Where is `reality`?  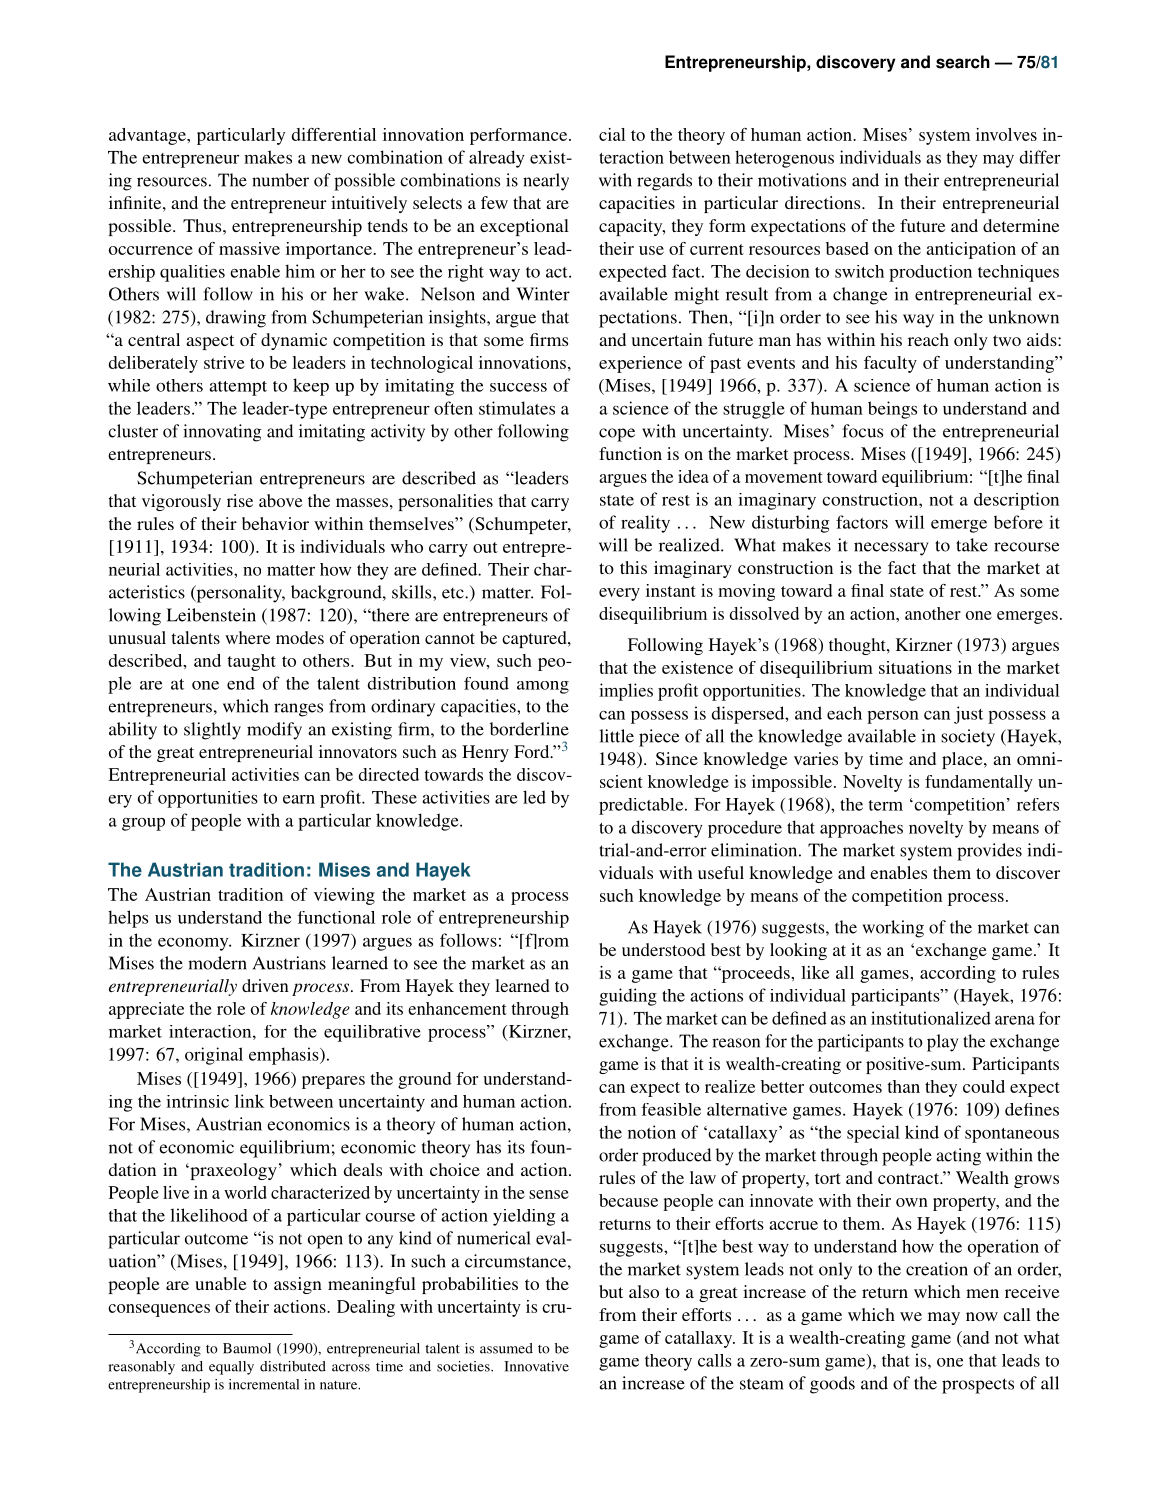 reality is located at coordinates (645, 524).
